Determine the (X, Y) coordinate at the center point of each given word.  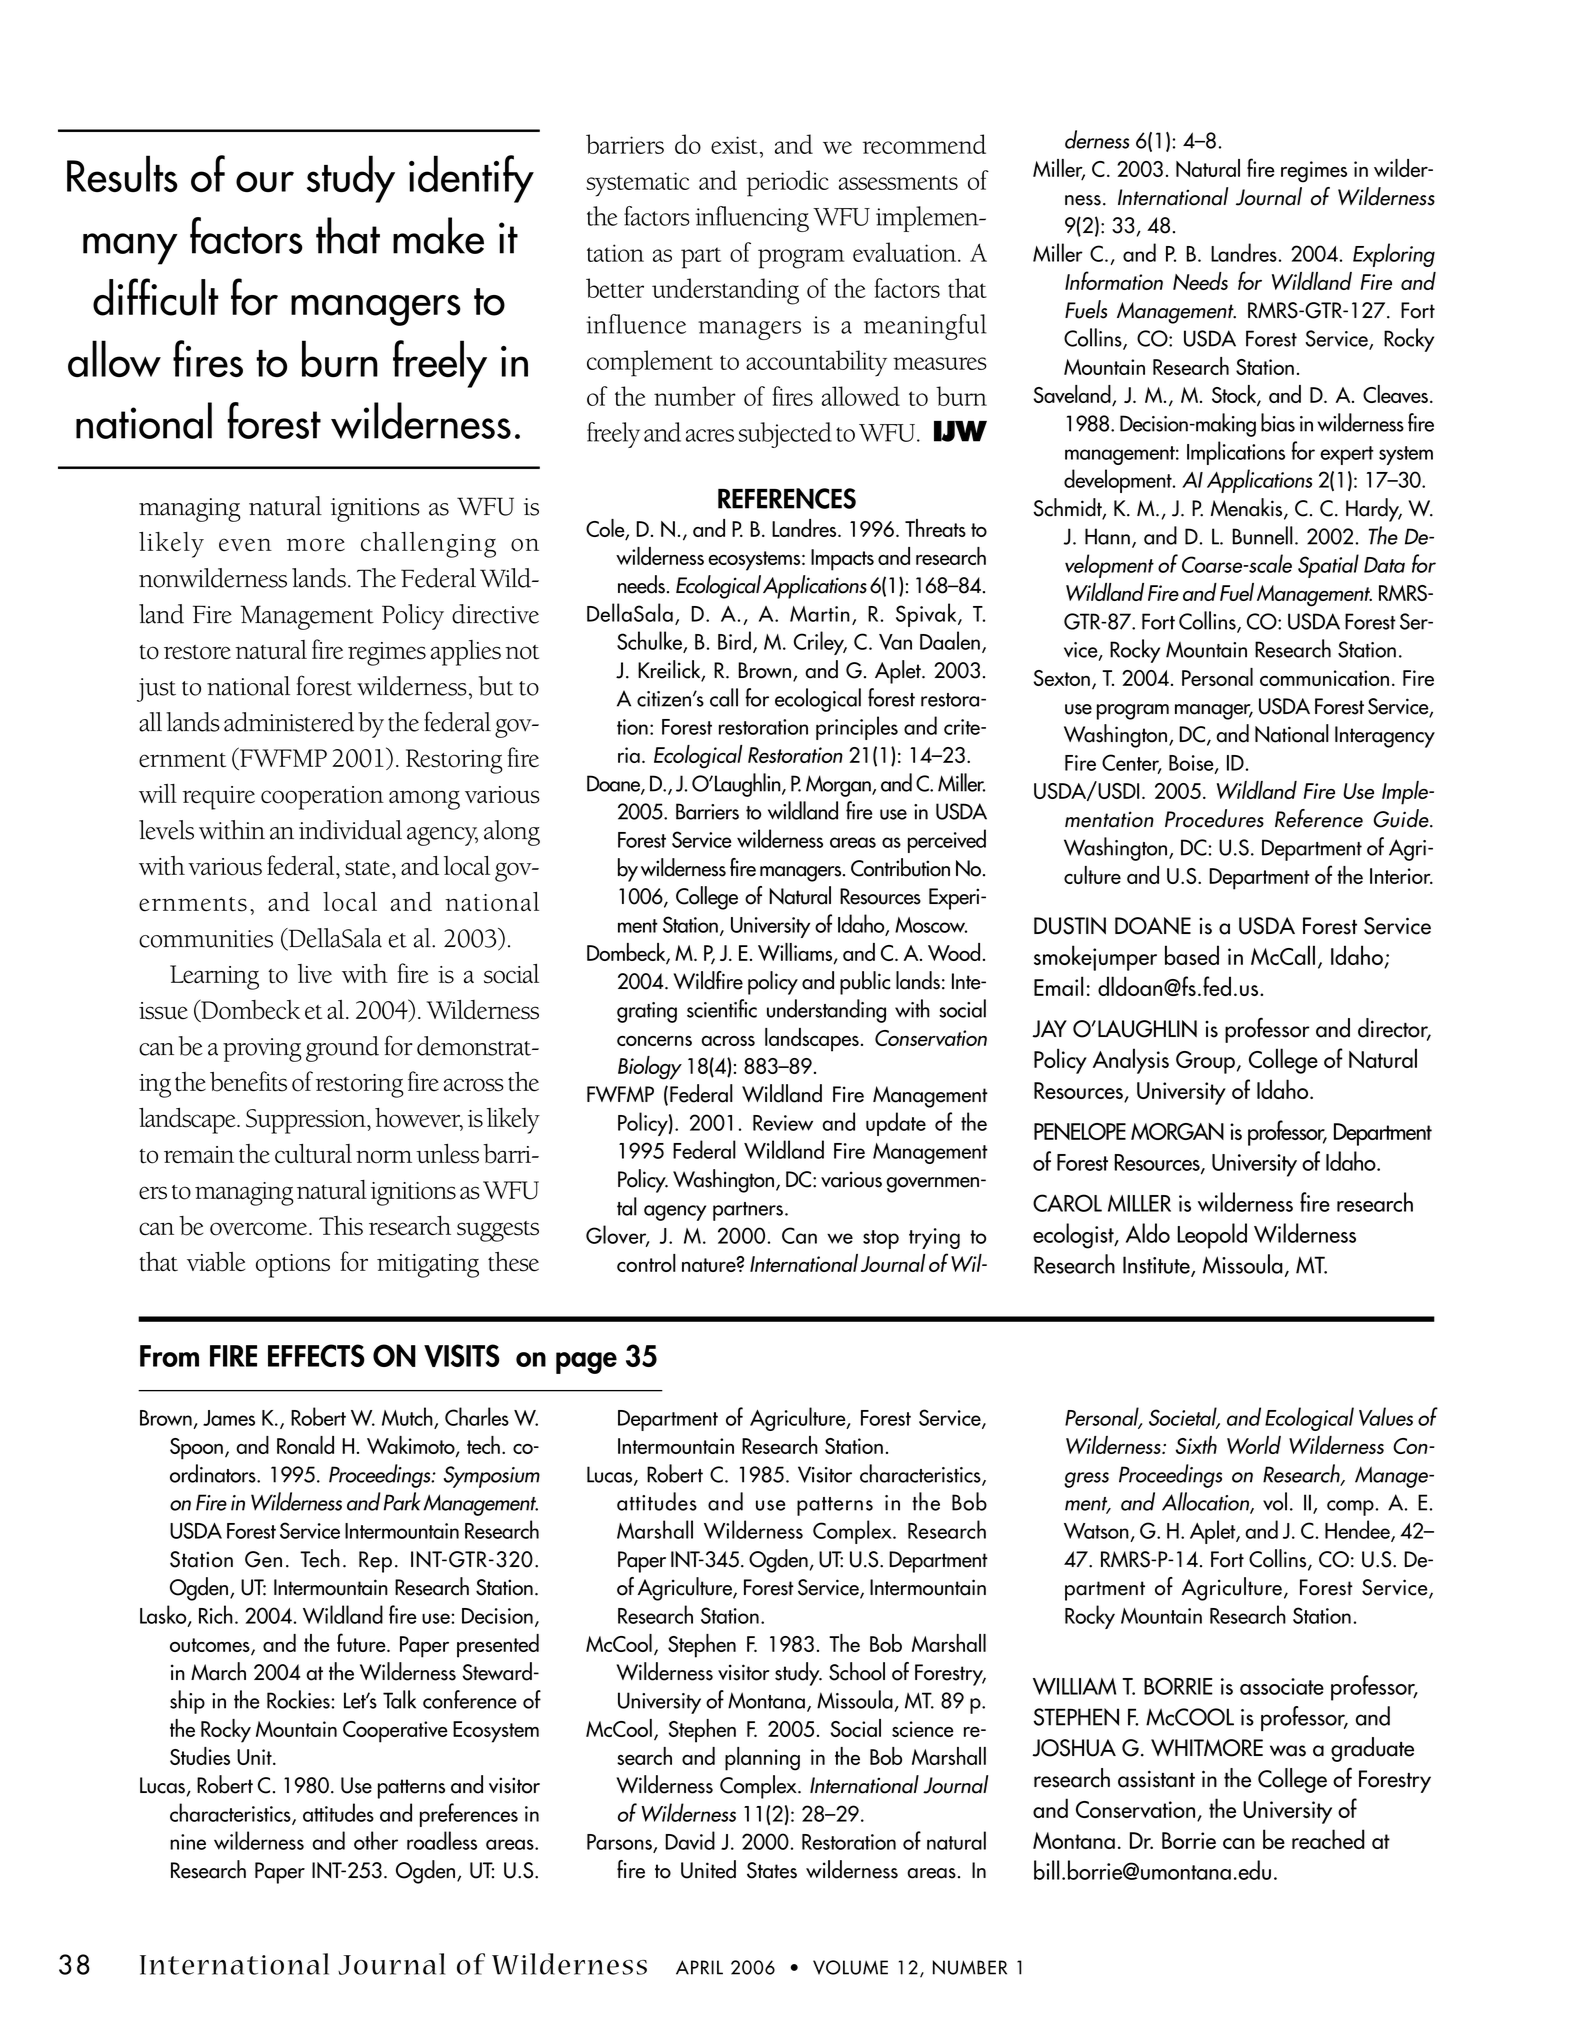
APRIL (699, 1967)
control (646, 1263)
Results (122, 173)
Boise (1192, 764)
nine (188, 1842)
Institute (1157, 1266)
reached (1328, 1839)
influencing (752, 219)
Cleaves (1397, 394)
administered (289, 722)
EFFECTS (316, 1355)
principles (857, 728)
